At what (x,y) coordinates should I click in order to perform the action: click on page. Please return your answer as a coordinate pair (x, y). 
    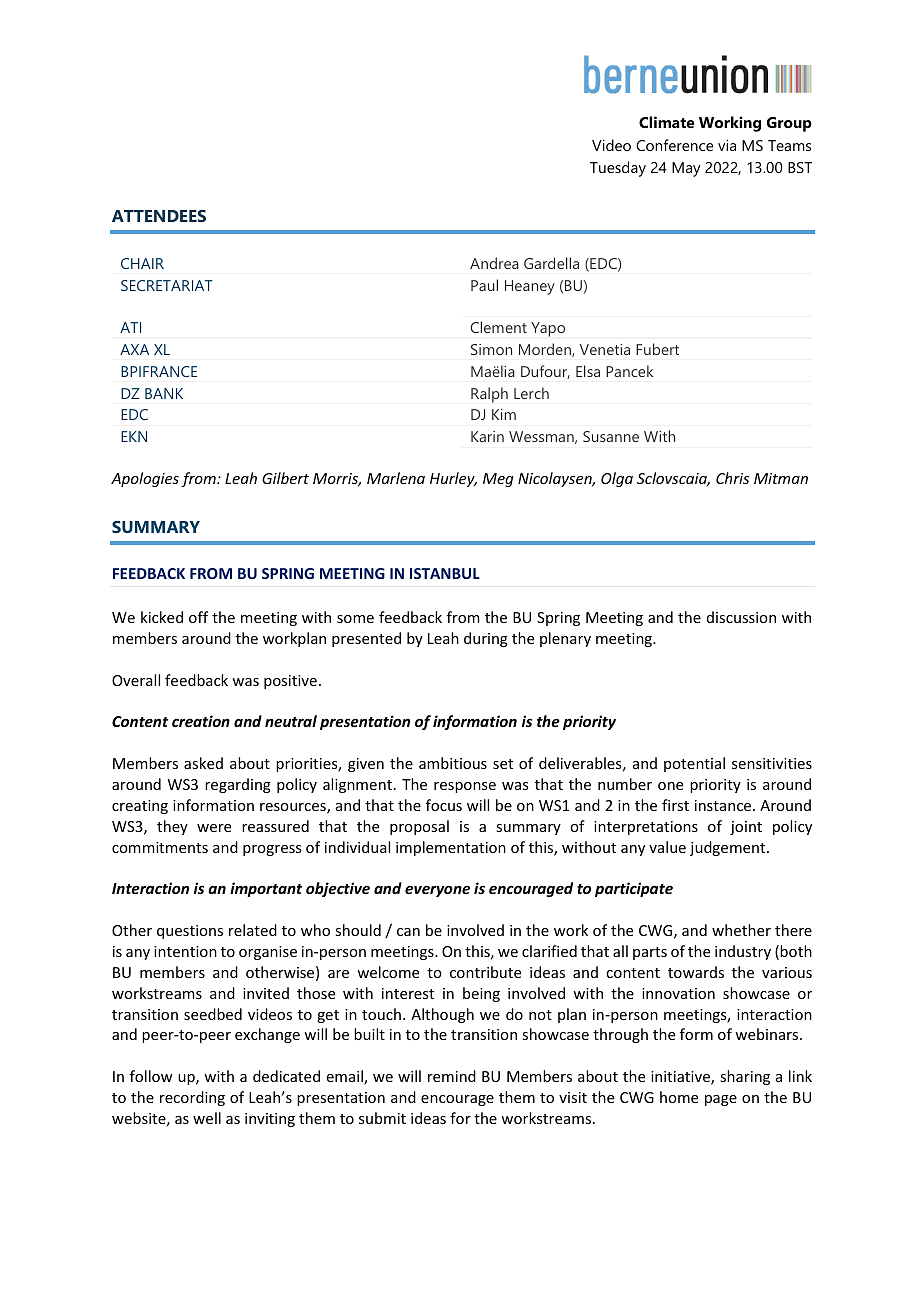
    Looking at the image, I should click on (721, 1100).
